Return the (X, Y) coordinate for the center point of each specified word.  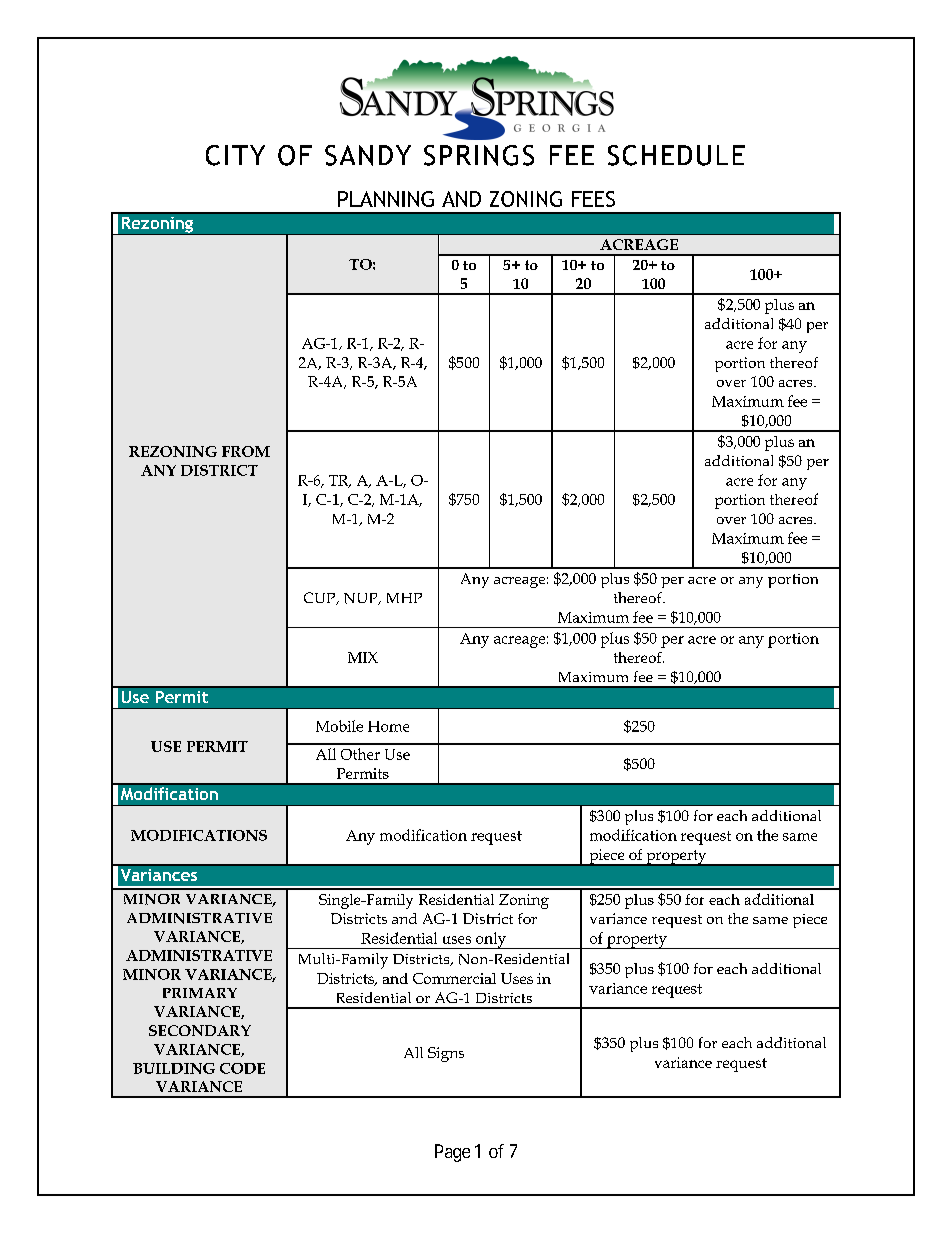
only (491, 940)
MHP (404, 598)
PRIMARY (200, 993)
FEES (593, 199)
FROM (246, 451)
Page (452, 1153)
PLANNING (386, 199)
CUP (321, 598)
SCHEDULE (676, 155)
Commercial (454, 978)
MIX (363, 657)
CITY (235, 155)
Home (388, 726)
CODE (242, 1068)
